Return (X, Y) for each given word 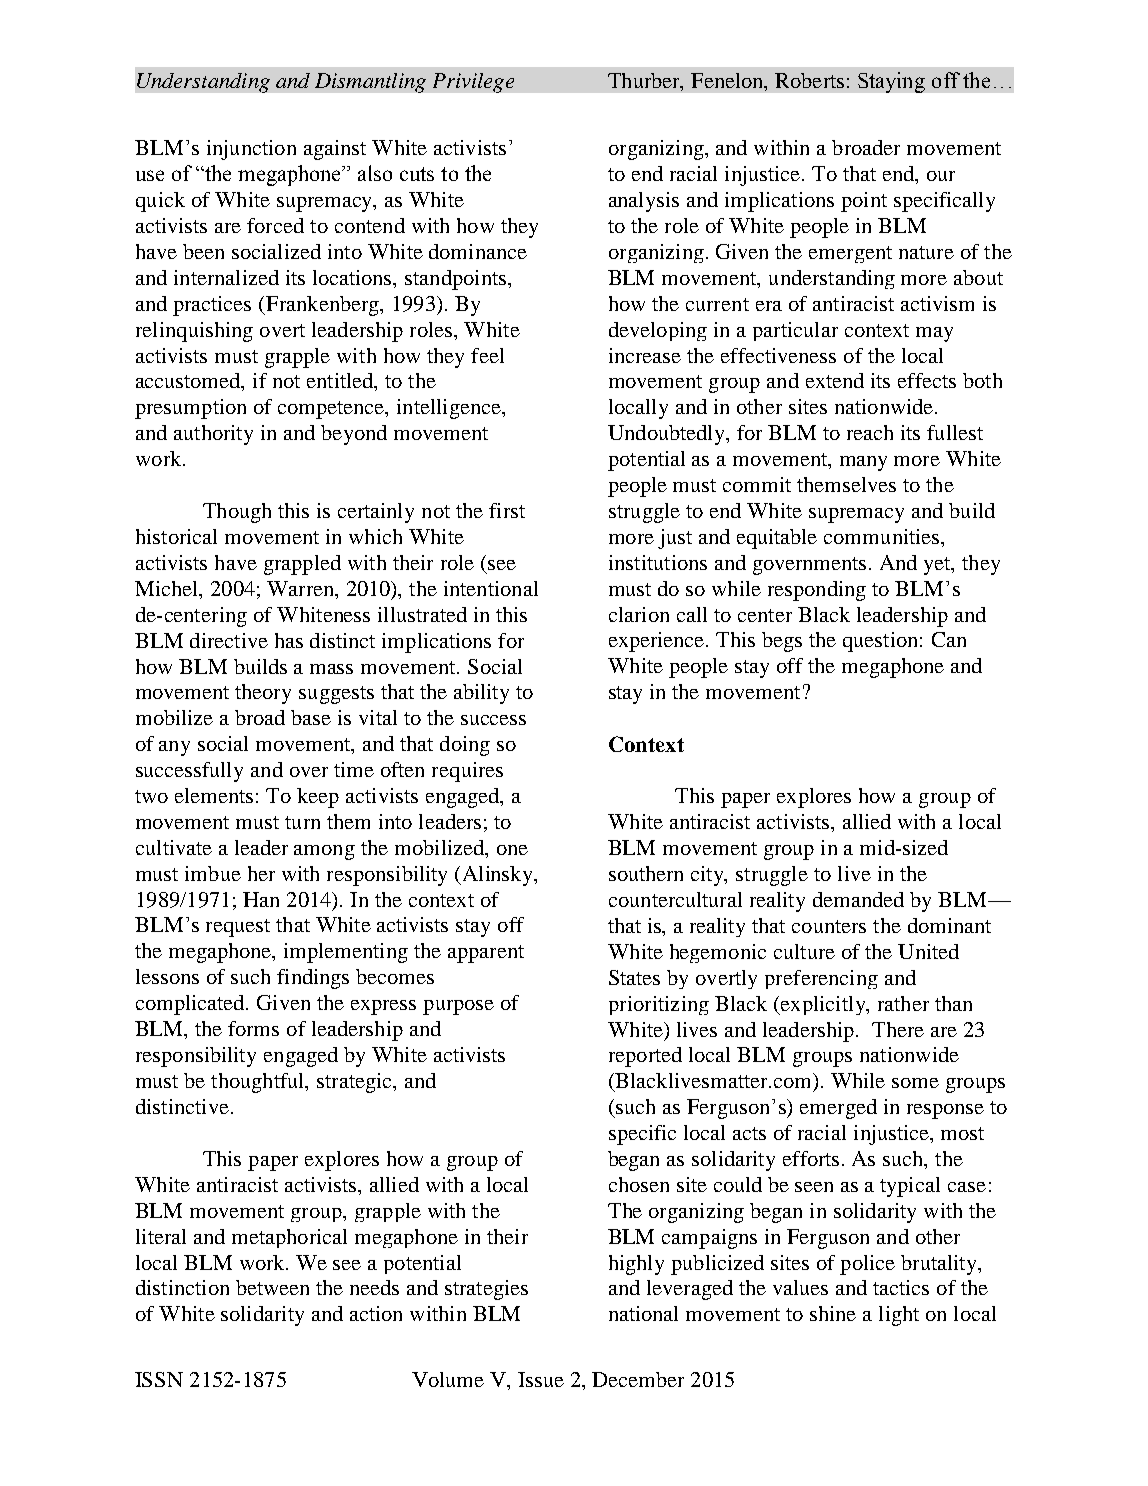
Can (949, 639)
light (899, 1316)
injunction (251, 150)
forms (253, 1028)
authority (213, 435)
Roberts (809, 80)
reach (870, 432)
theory (263, 694)
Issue (541, 1379)
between (272, 1287)
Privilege (473, 83)
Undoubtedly (668, 435)
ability (481, 694)
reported (645, 1057)
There (898, 1029)
